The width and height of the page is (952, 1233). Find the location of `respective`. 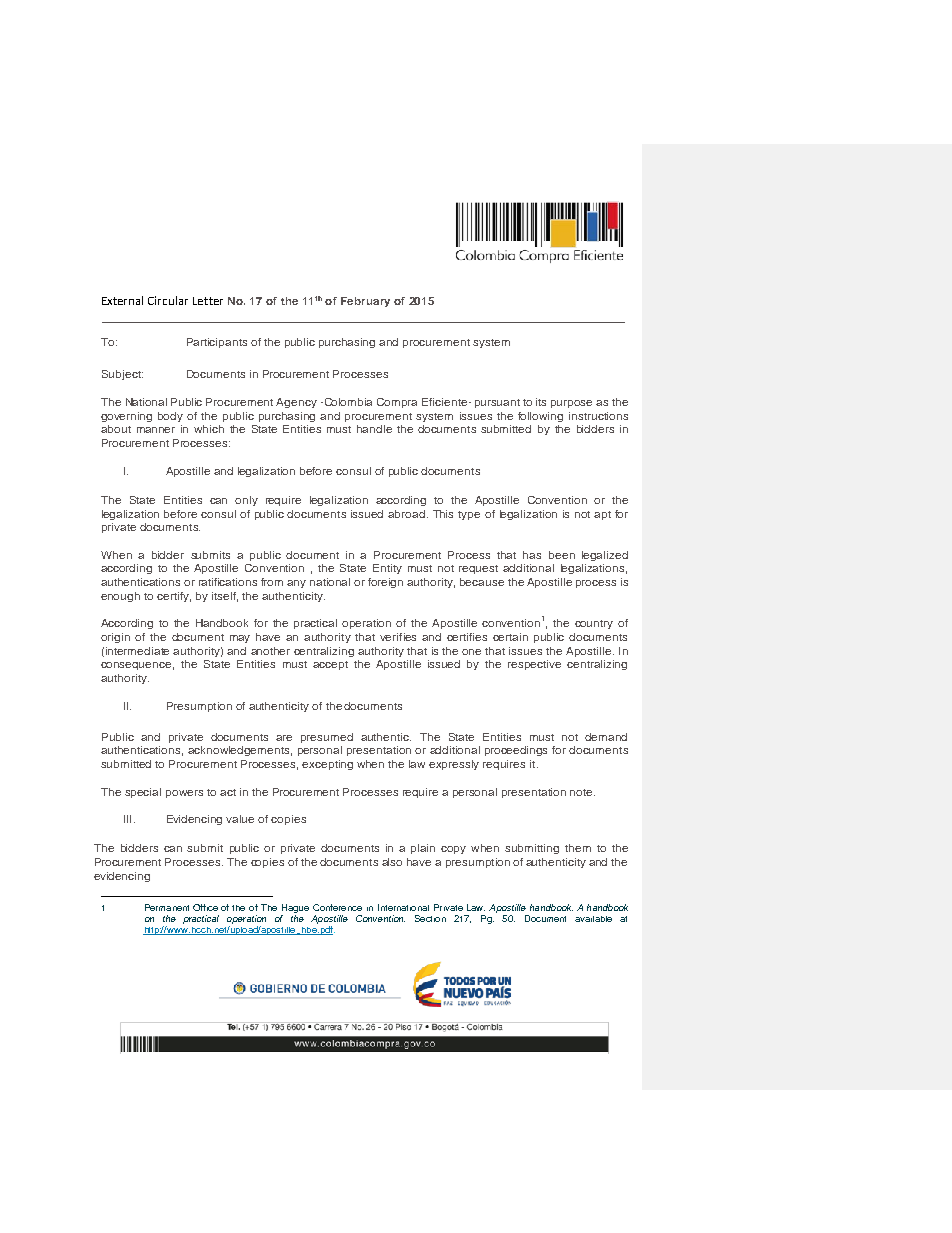

respective is located at coordinates (534, 665).
